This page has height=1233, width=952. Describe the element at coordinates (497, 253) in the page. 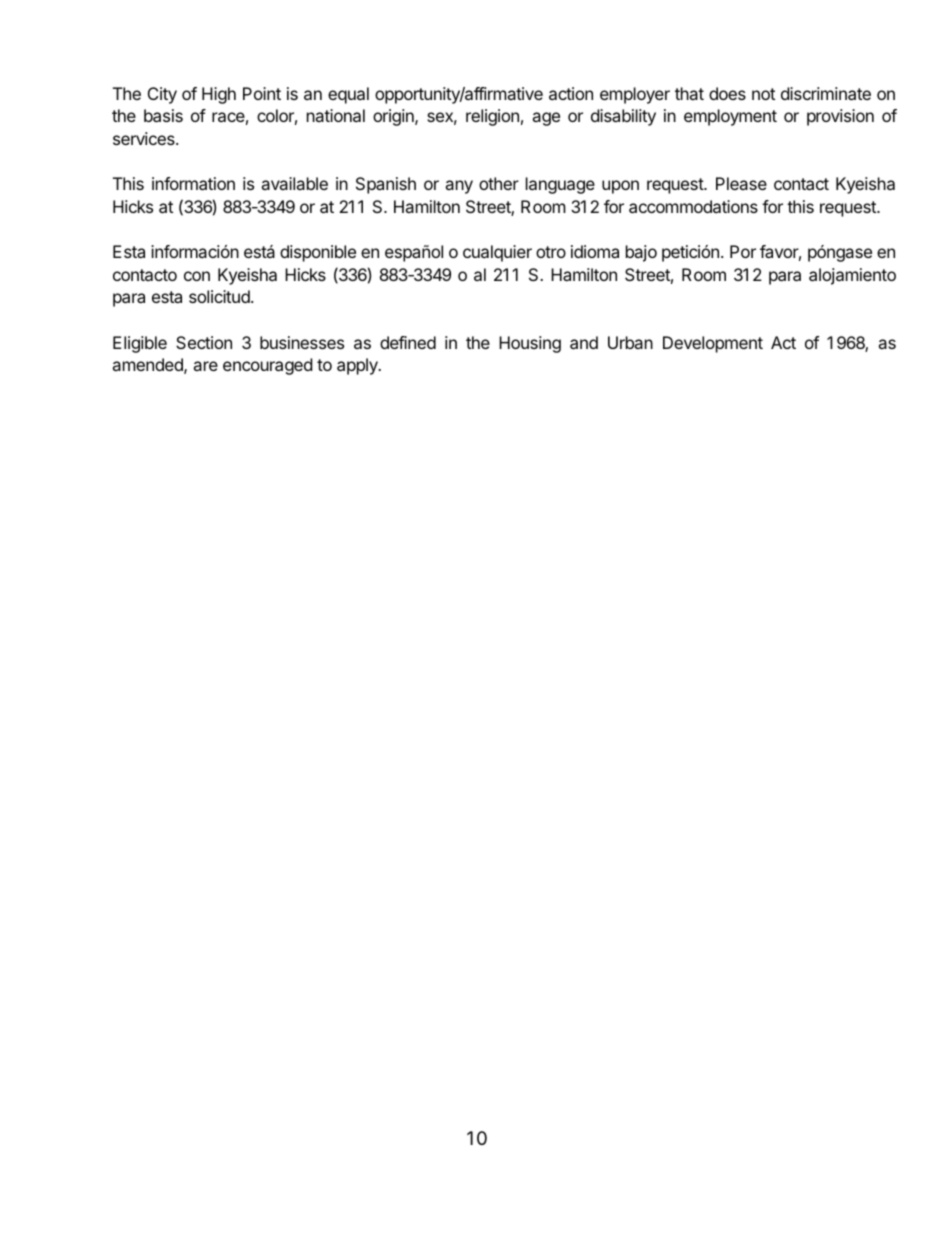

I see `cualquier` at that location.
